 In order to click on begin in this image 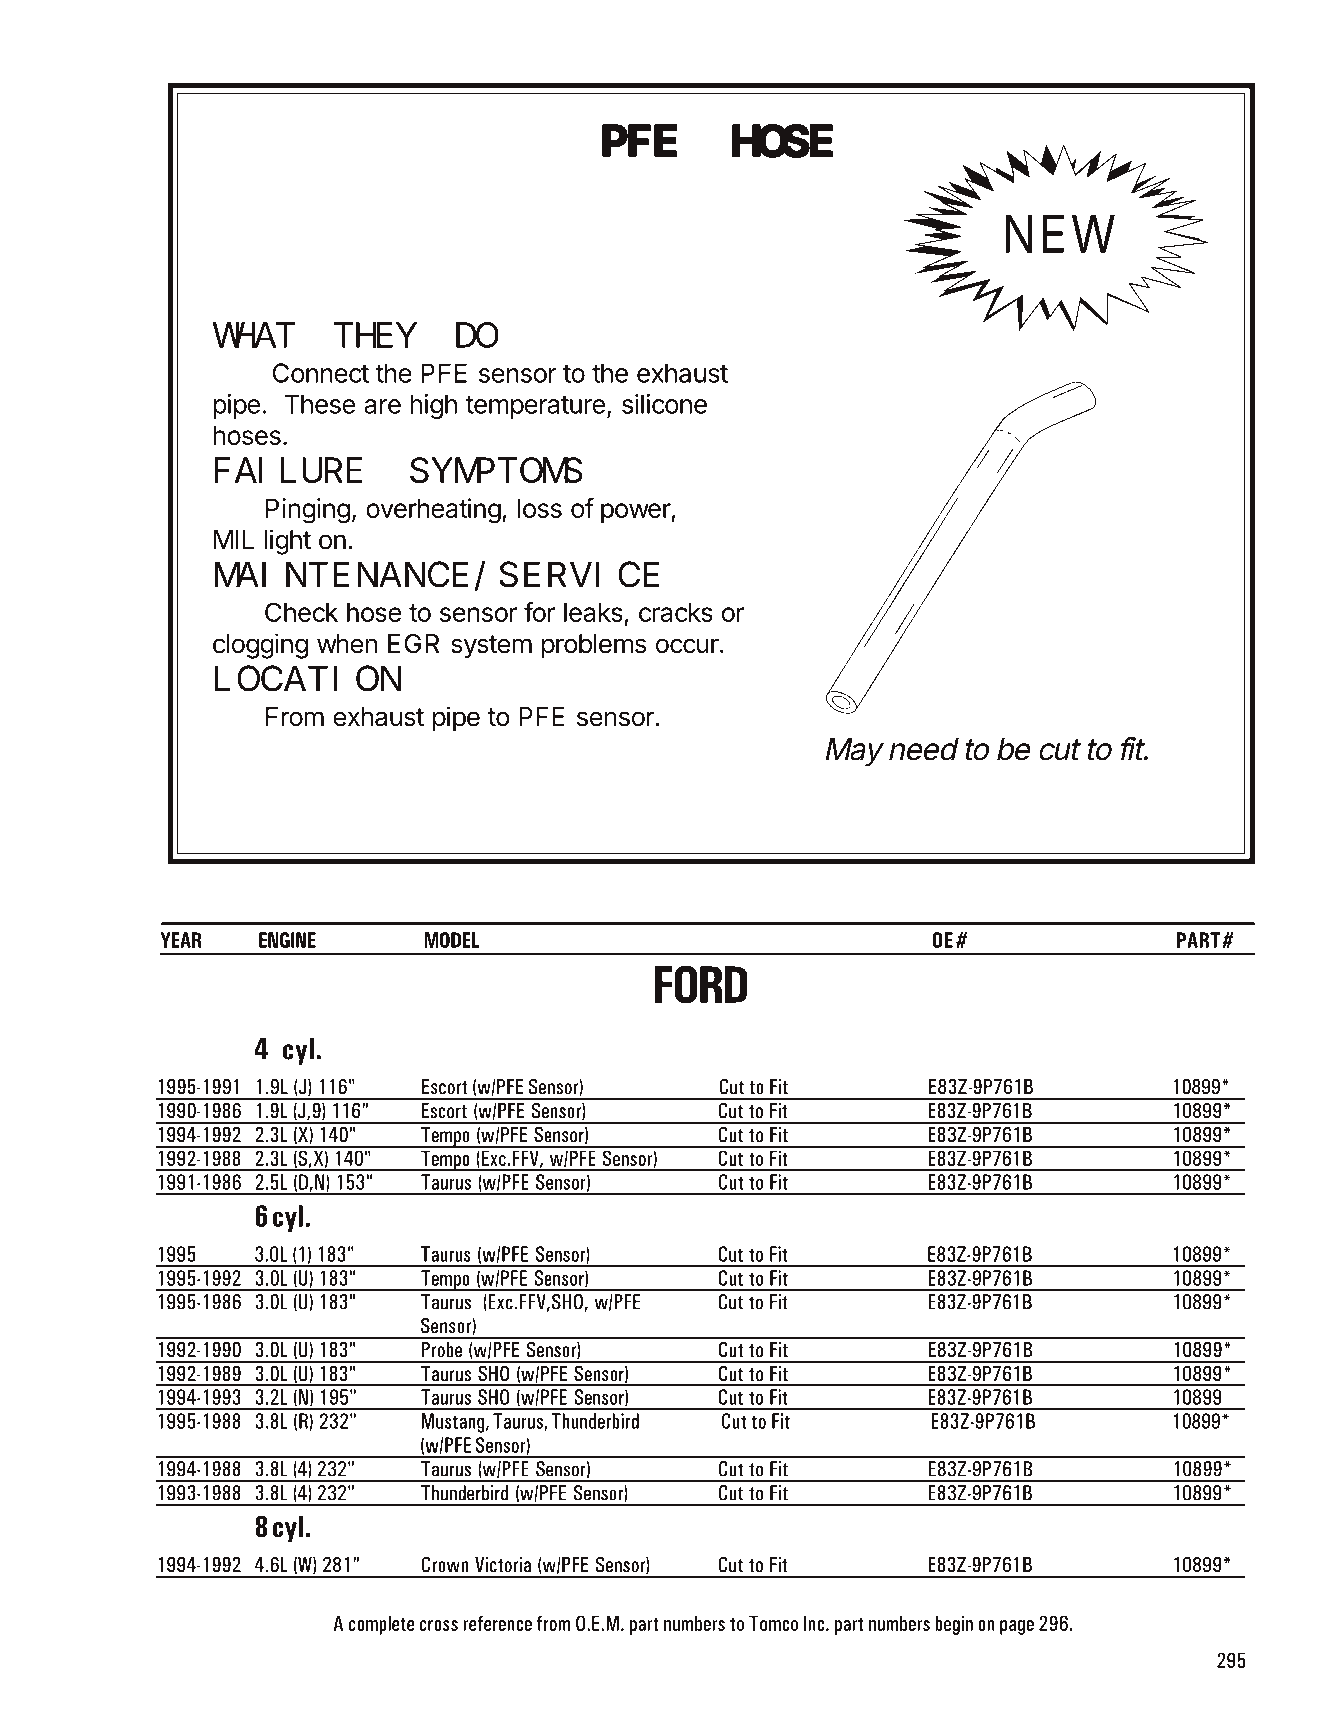, I will do `click(954, 1625)`.
